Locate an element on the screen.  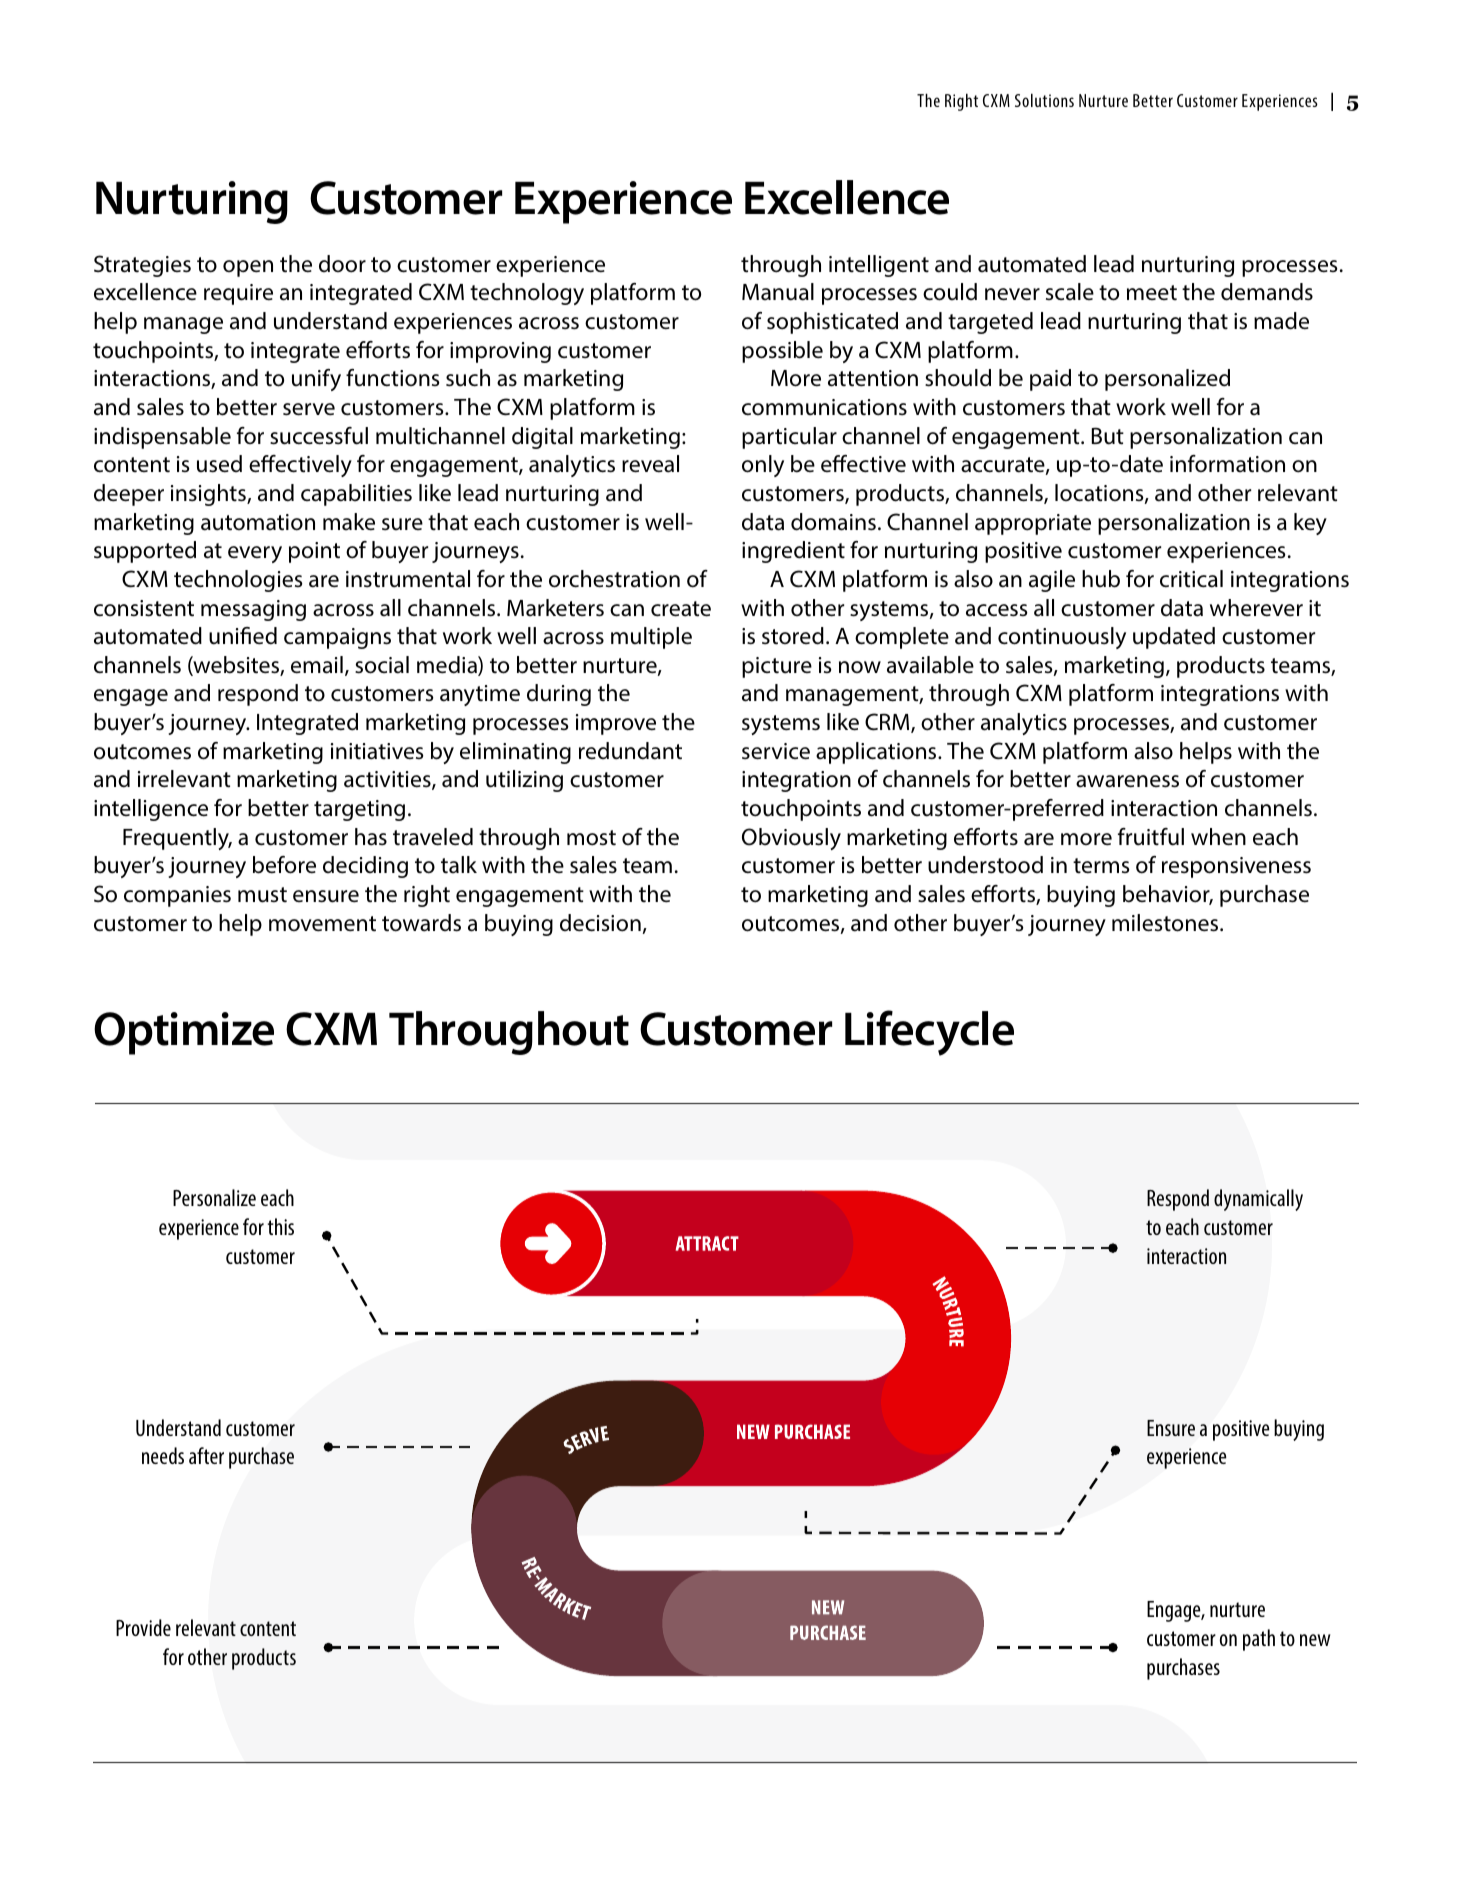
Manual is located at coordinates (778, 292).
